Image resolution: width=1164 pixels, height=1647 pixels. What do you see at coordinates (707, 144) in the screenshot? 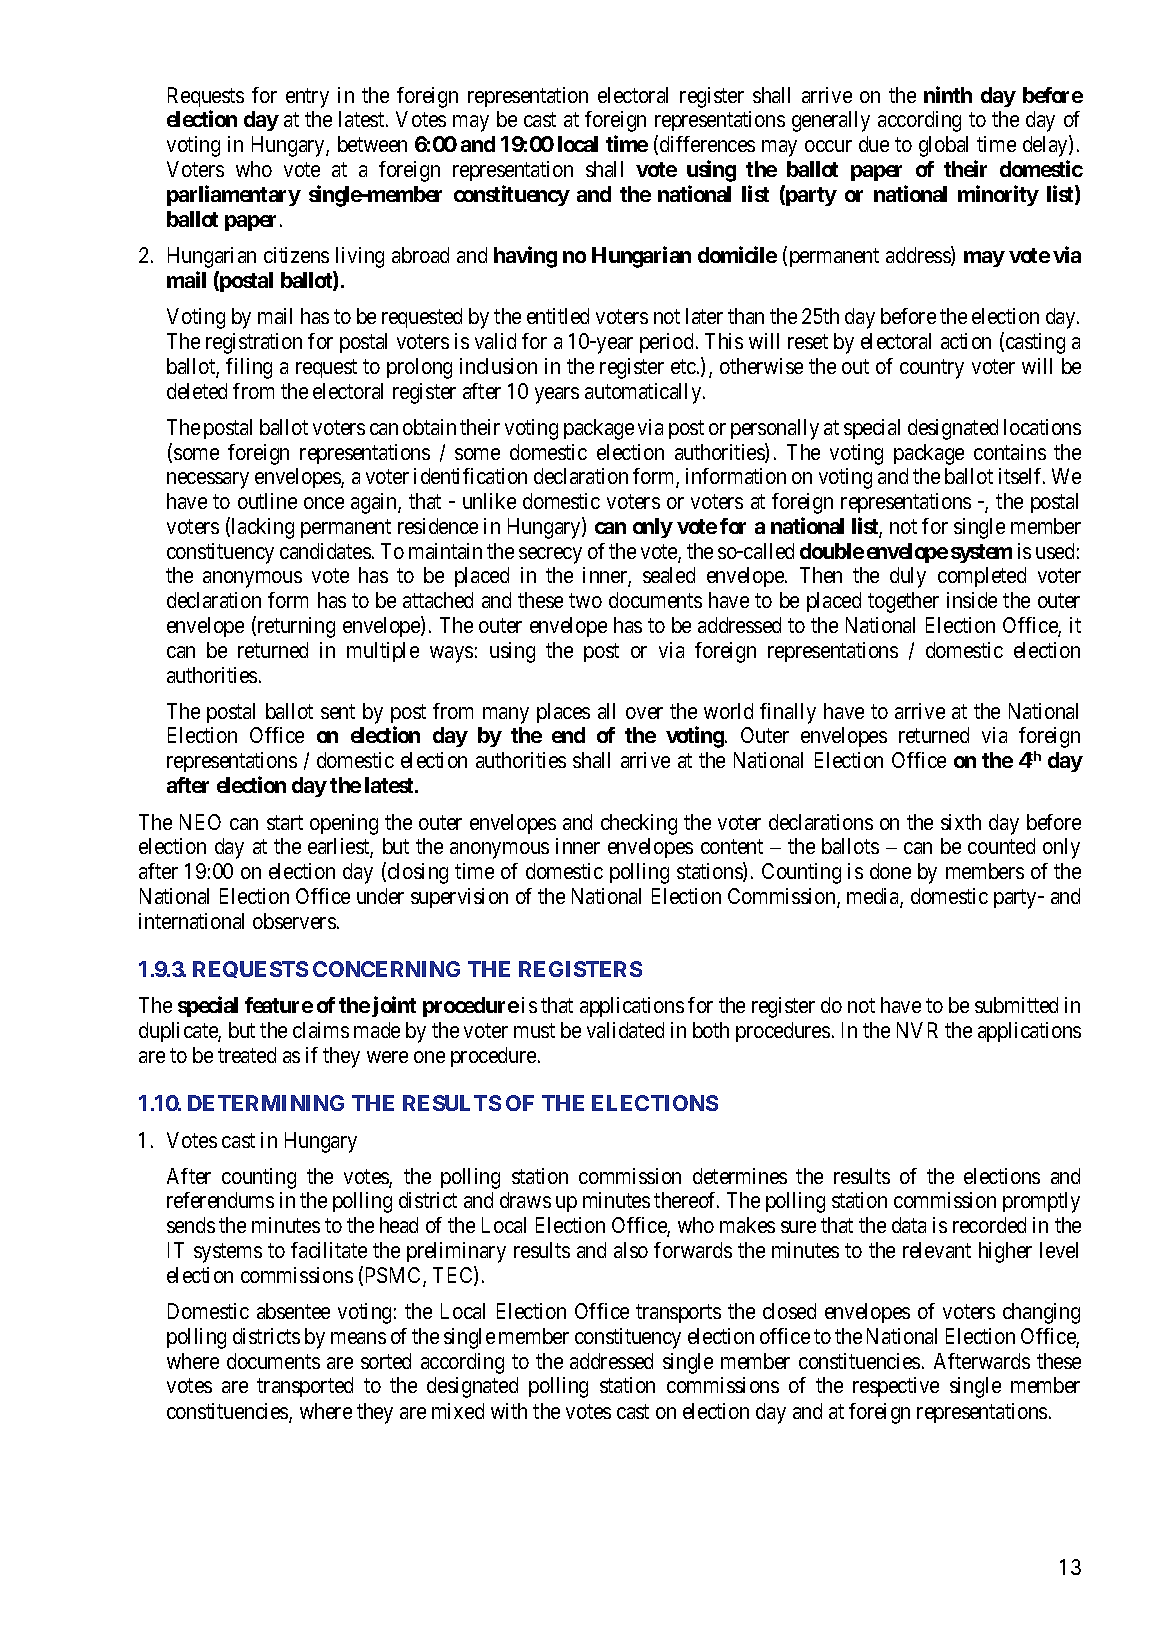
I see `differences` at bounding box center [707, 144].
